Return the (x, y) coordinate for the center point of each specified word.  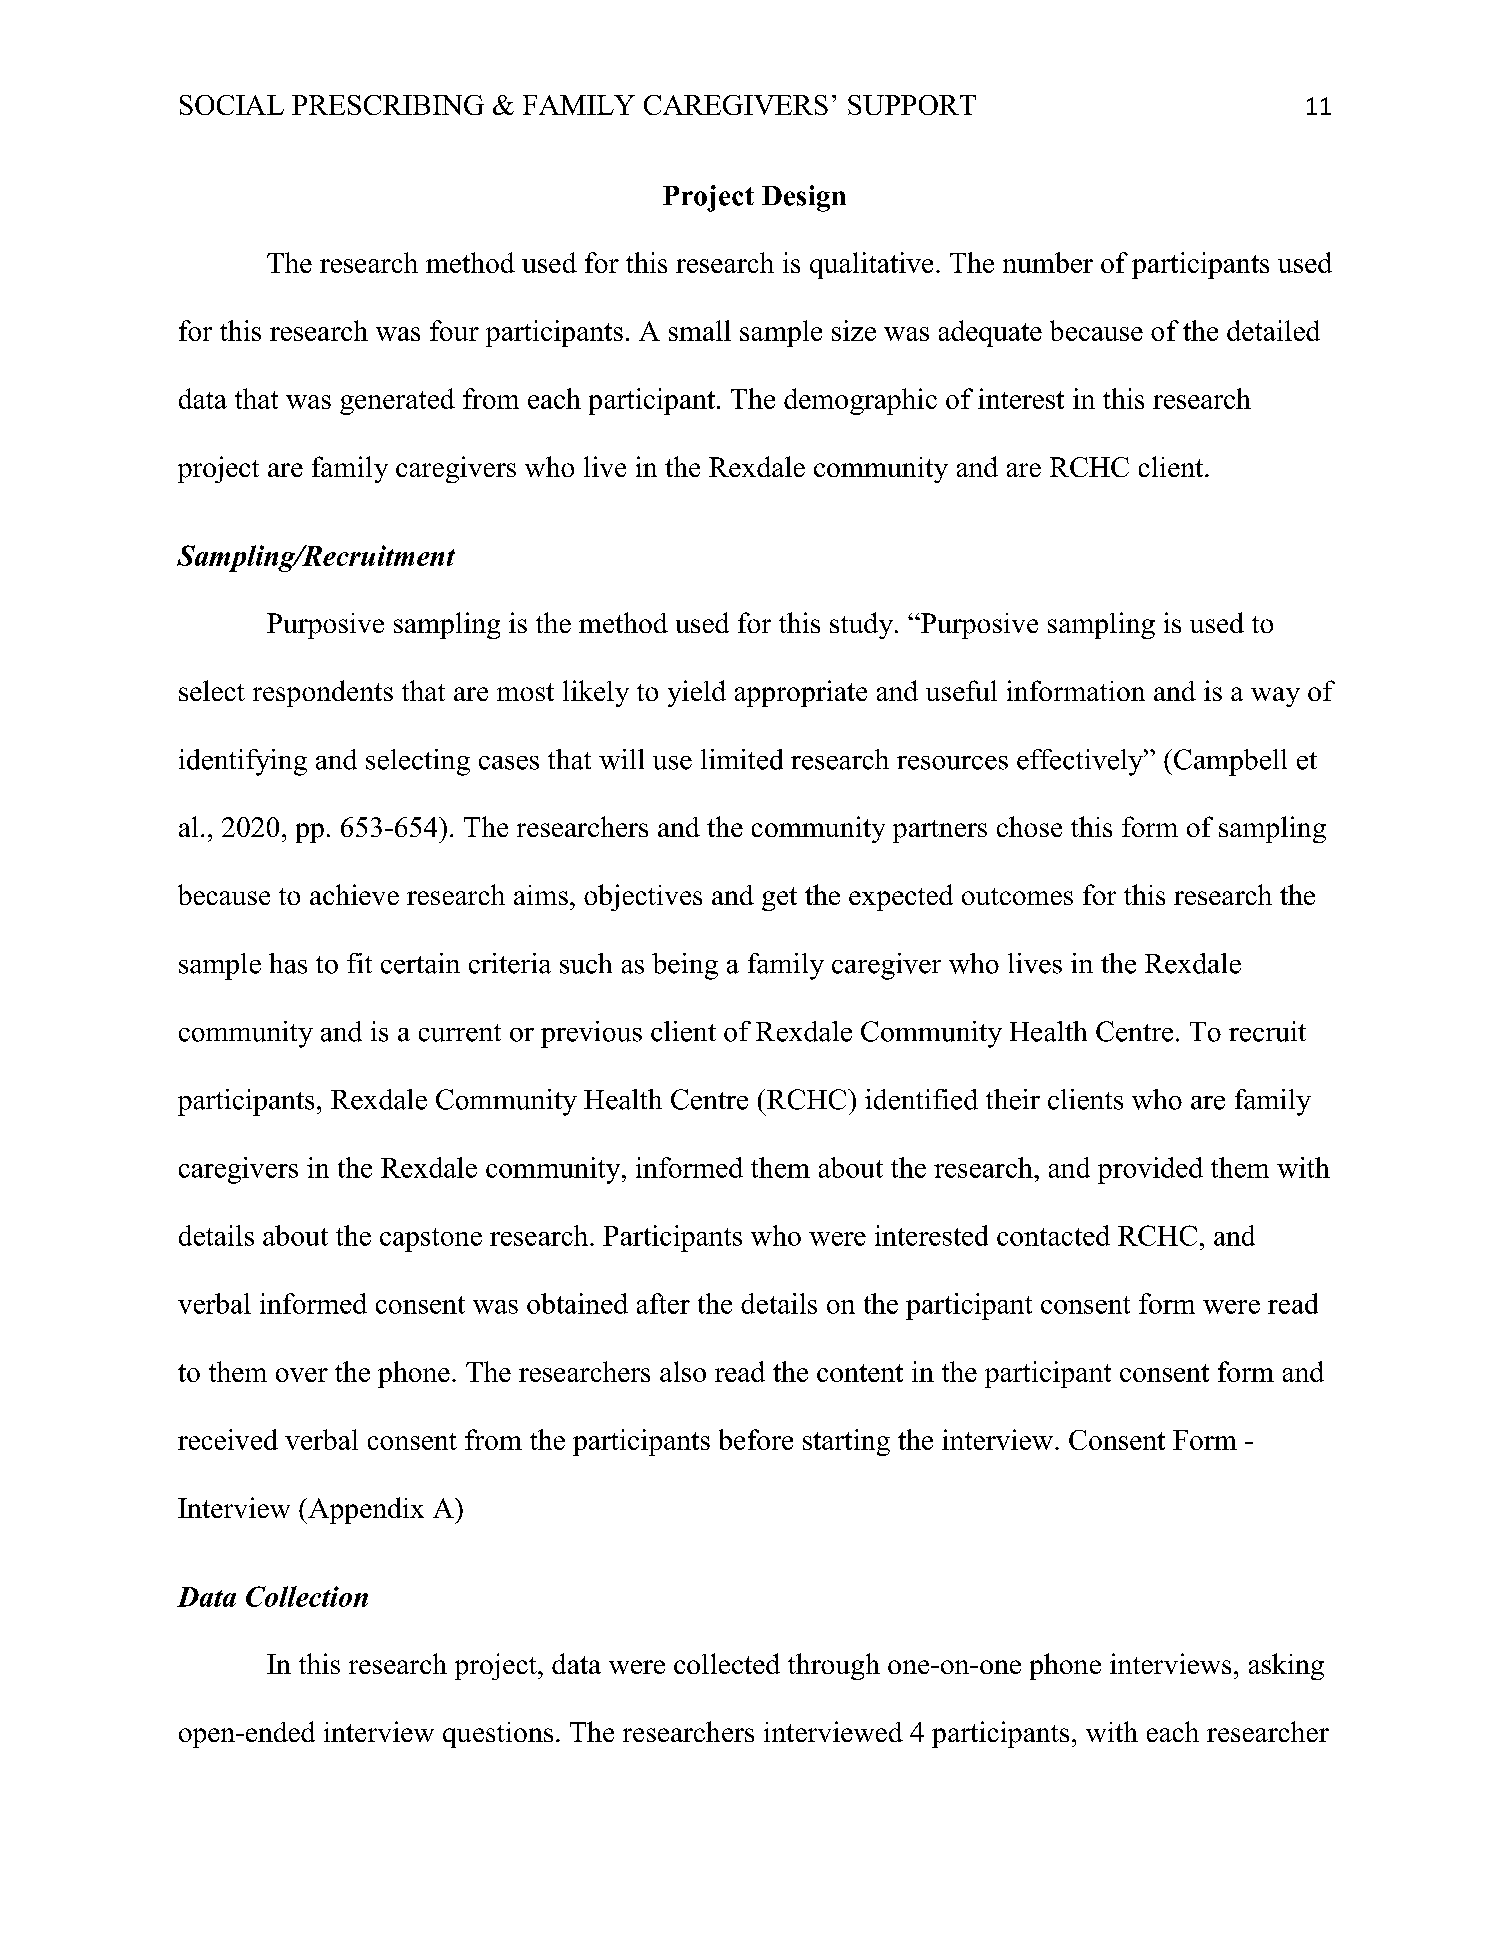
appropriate (801, 693)
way (1275, 697)
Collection (307, 1596)
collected (727, 1663)
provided (1150, 1170)
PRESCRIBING (388, 105)
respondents (323, 693)
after (663, 1303)
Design (804, 198)
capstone (431, 1240)
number (1048, 262)
